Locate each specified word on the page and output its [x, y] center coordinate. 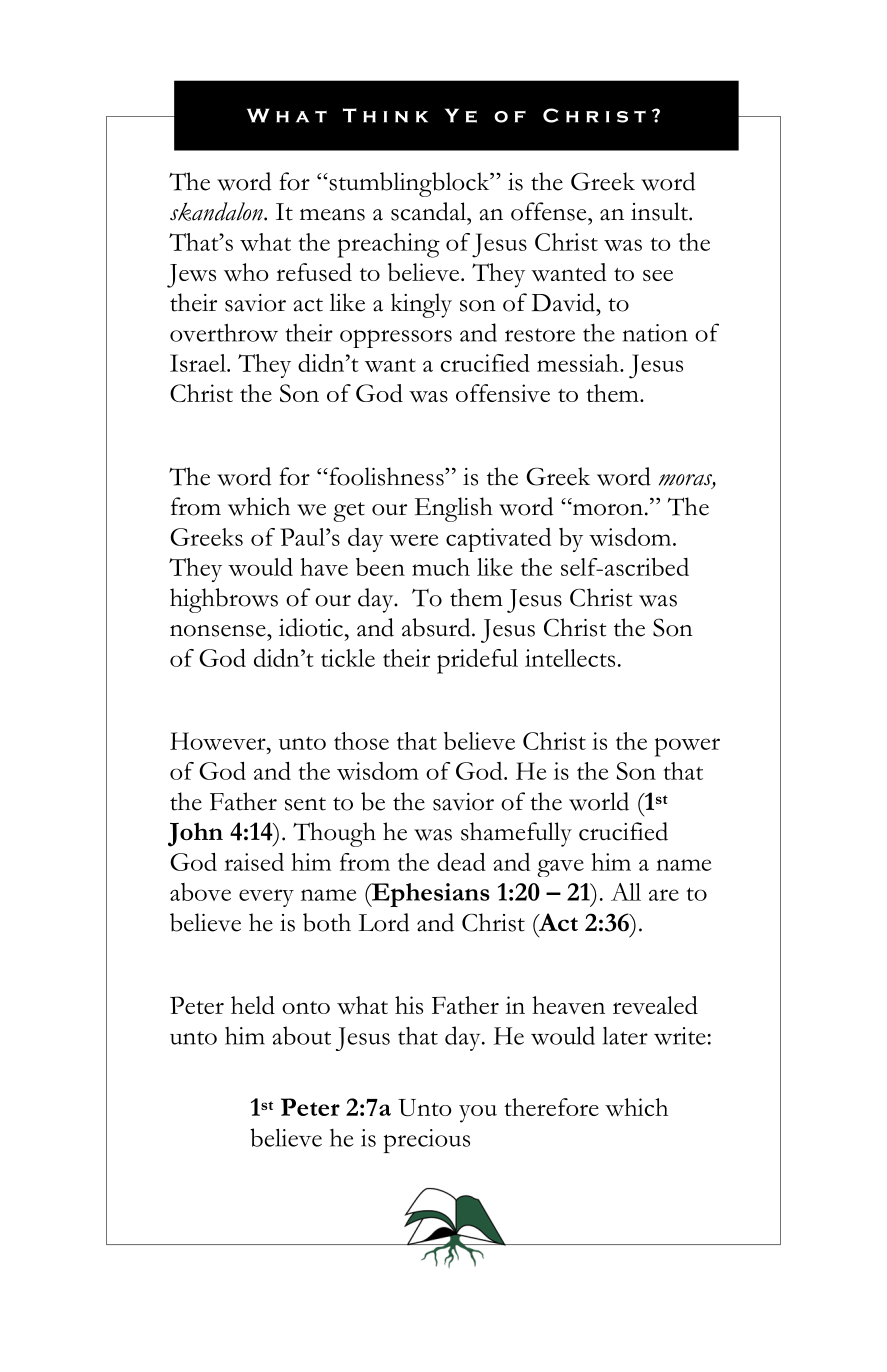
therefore [551, 1107]
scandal [429, 211]
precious [427, 1141]
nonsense [219, 631]
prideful [477, 661]
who [246, 272]
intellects [570, 658]
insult [660, 211]
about [301, 1035]
